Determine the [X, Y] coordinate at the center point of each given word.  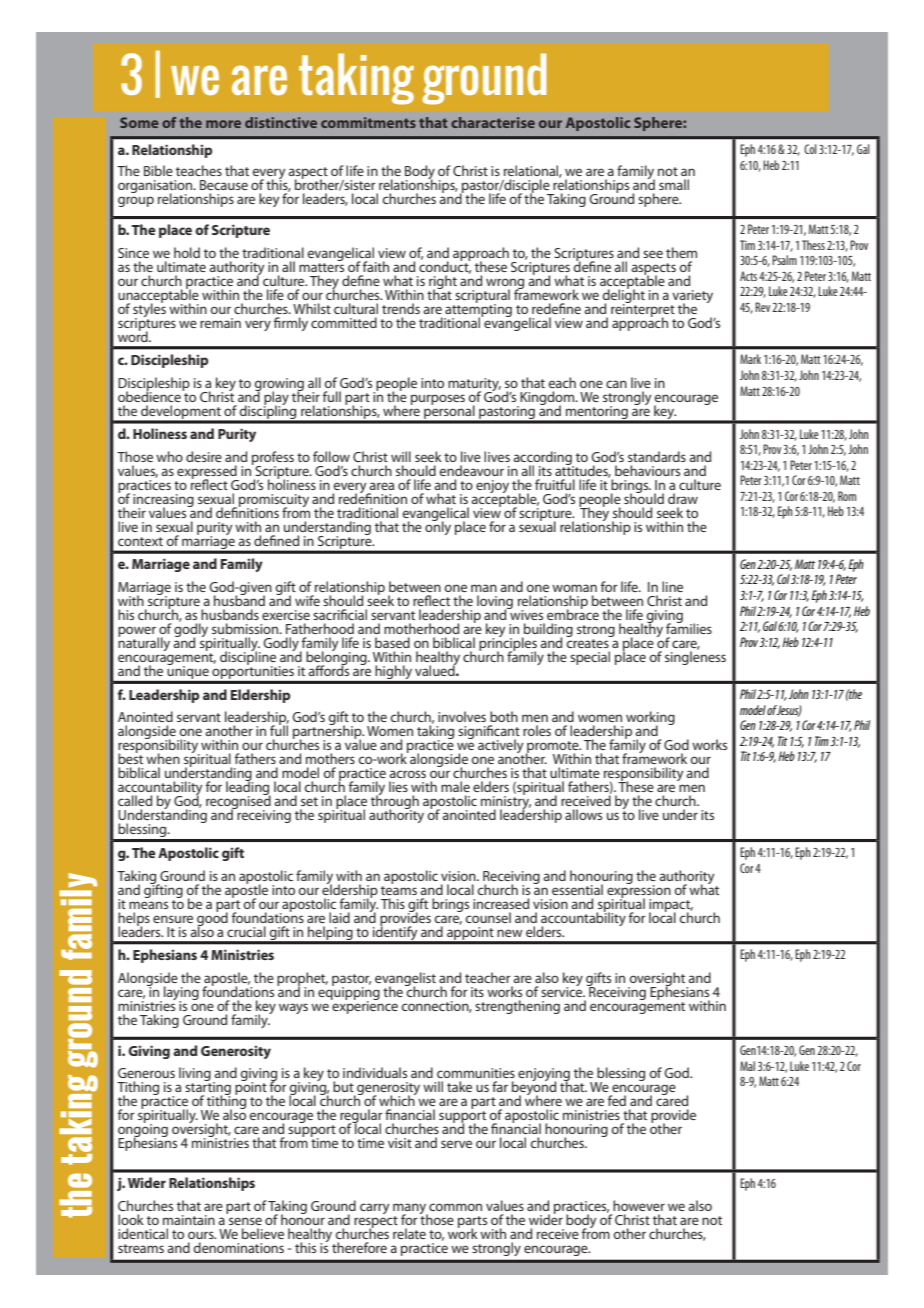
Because [224, 185]
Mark [750, 359]
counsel [488, 917]
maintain [189, 1220]
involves [462, 716]
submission [246, 628]
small [674, 184]
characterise [493, 122]
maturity [474, 386]
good [212, 919]
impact [671, 906]
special [590, 658]
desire [204, 456]
